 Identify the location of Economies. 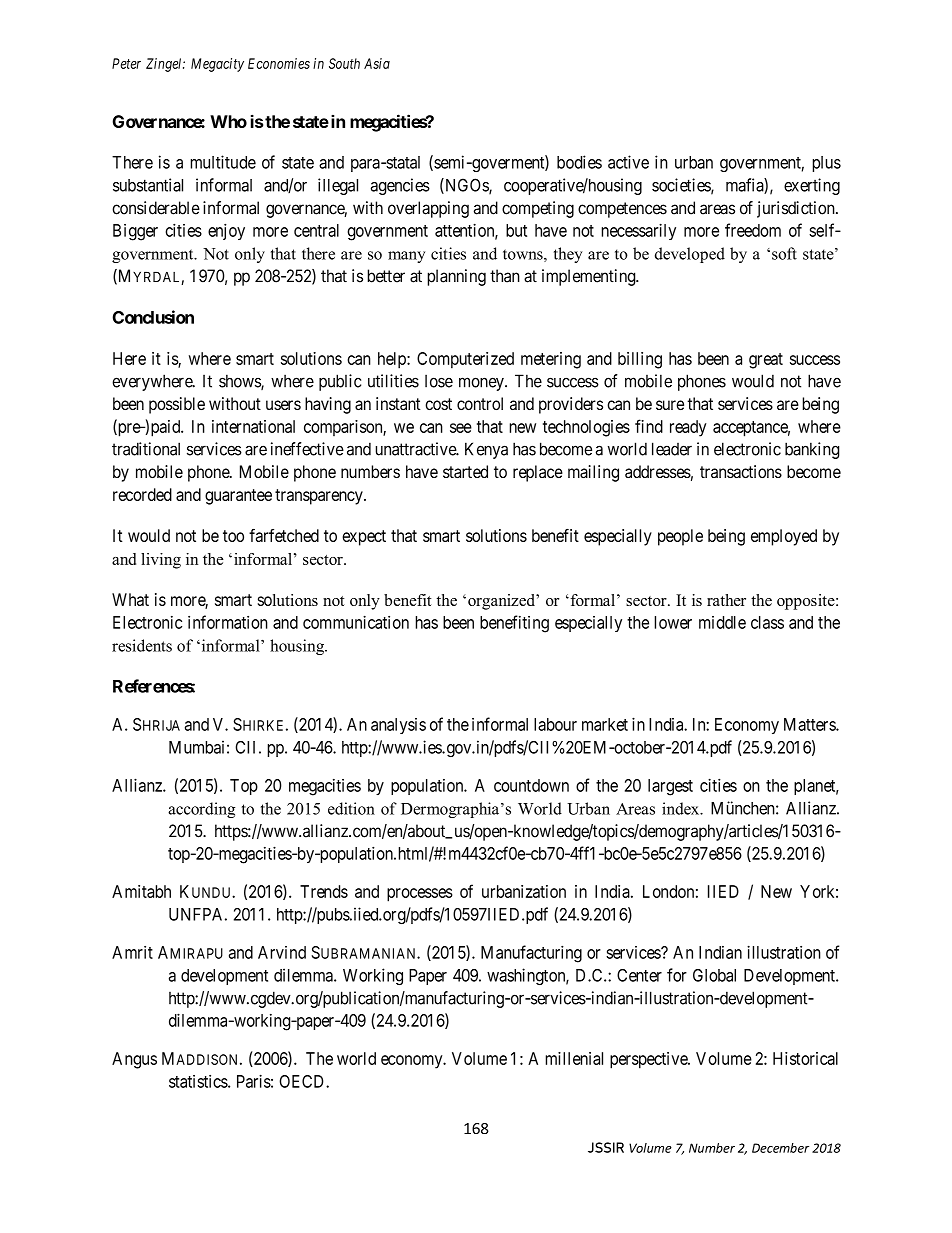
(279, 63).
